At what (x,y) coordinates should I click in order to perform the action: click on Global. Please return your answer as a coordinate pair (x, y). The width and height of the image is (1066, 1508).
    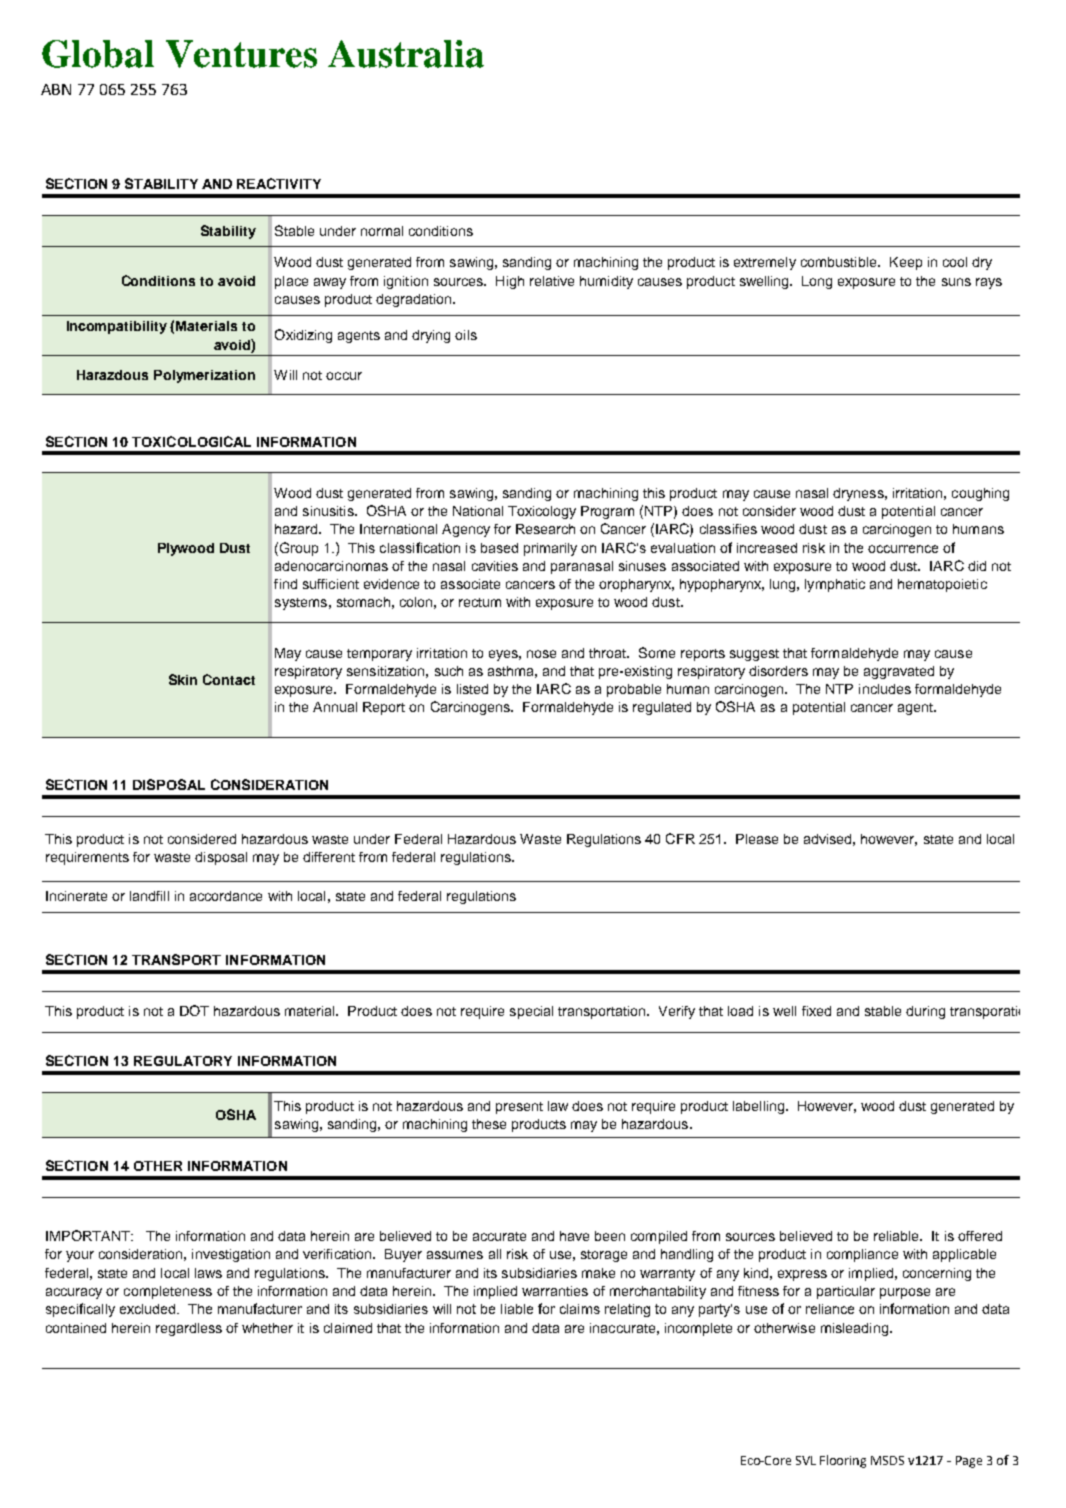
    Looking at the image, I should click on (98, 54).
